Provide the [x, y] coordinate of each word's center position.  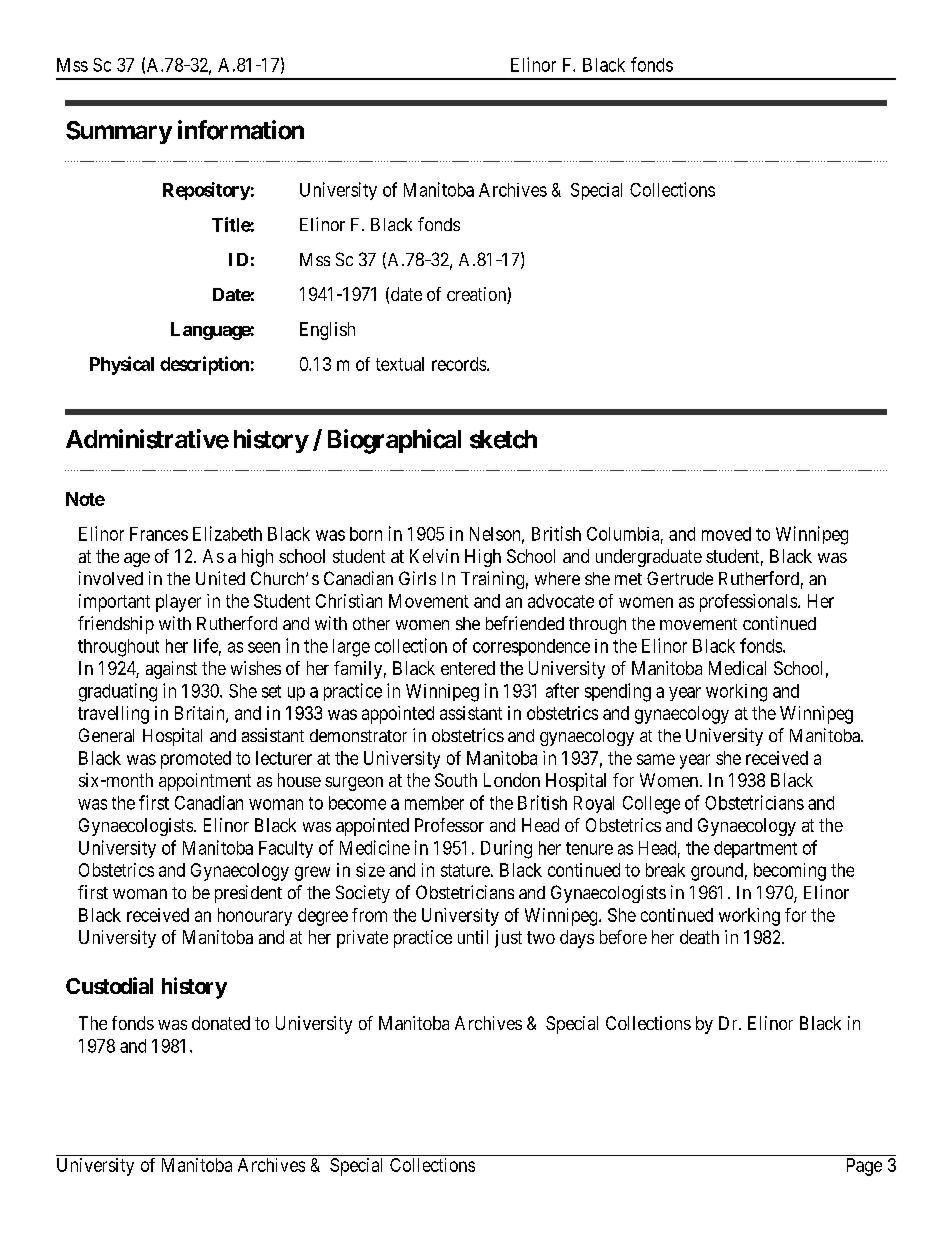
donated [221, 1023]
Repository [206, 191]
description [204, 365]
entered [468, 668]
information [241, 130]
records [460, 364]
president [248, 894]
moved [726, 534]
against [171, 670]
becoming [790, 872]
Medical [737, 668]
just [508, 939]
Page [864, 1167]
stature [465, 870]
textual [400, 364]
